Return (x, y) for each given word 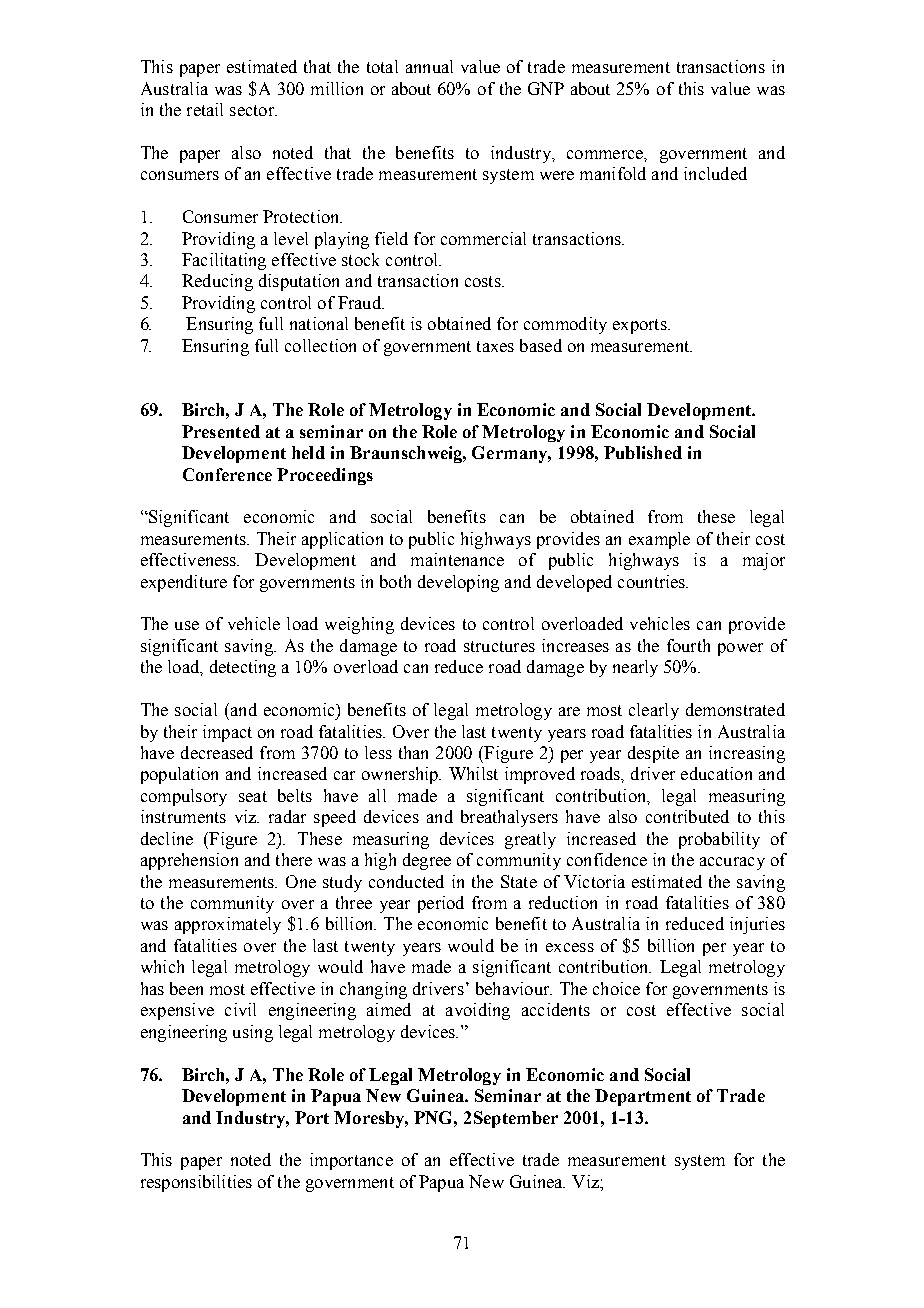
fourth (688, 645)
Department (643, 1097)
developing (458, 583)
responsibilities (196, 1183)
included (715, 173)
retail (205, 109)
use (187, 625)
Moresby (371, 1119)
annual (429, 66)
